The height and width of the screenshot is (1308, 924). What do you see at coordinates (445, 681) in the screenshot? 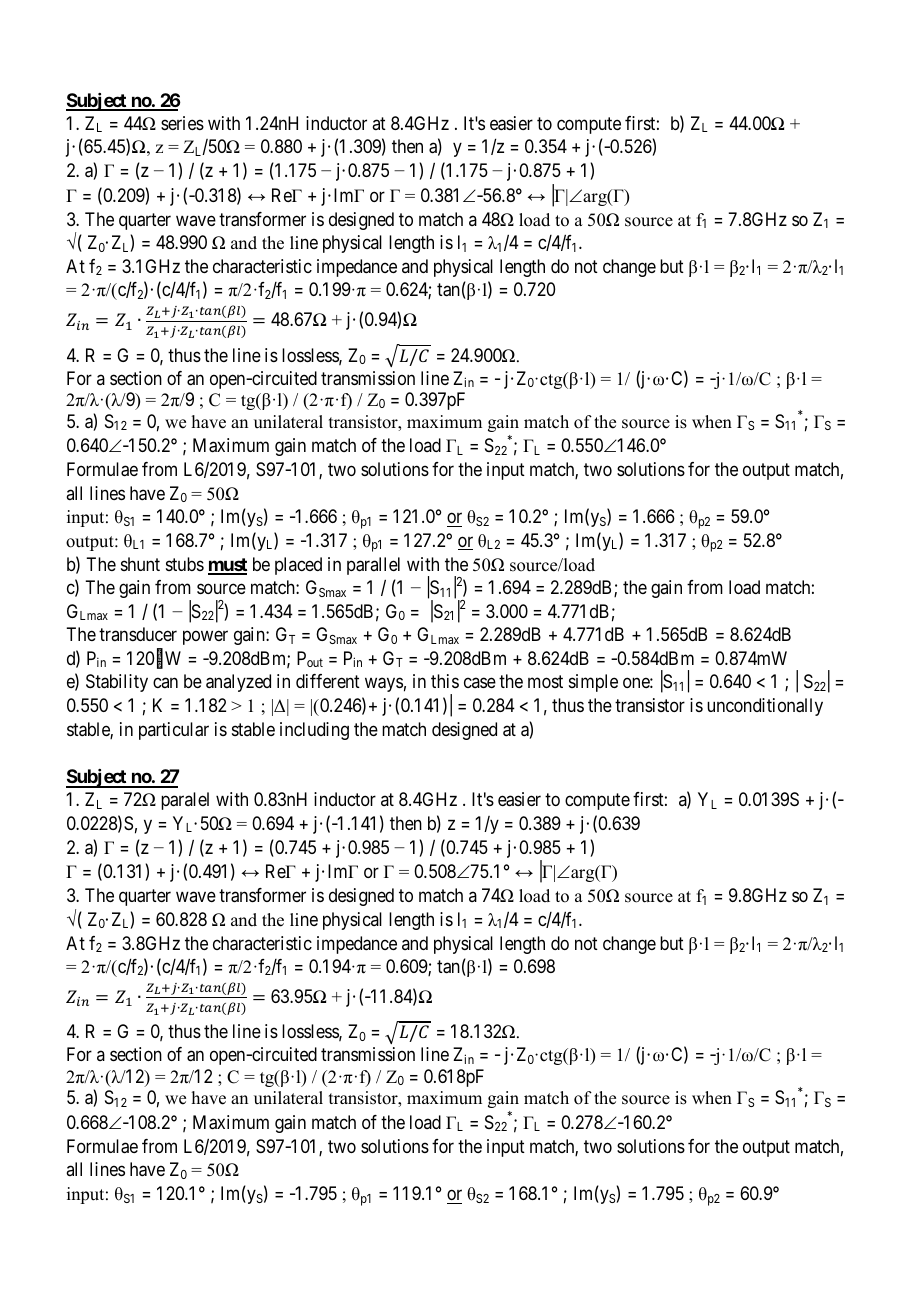
I see `this` at bounding box center [445, 681].
